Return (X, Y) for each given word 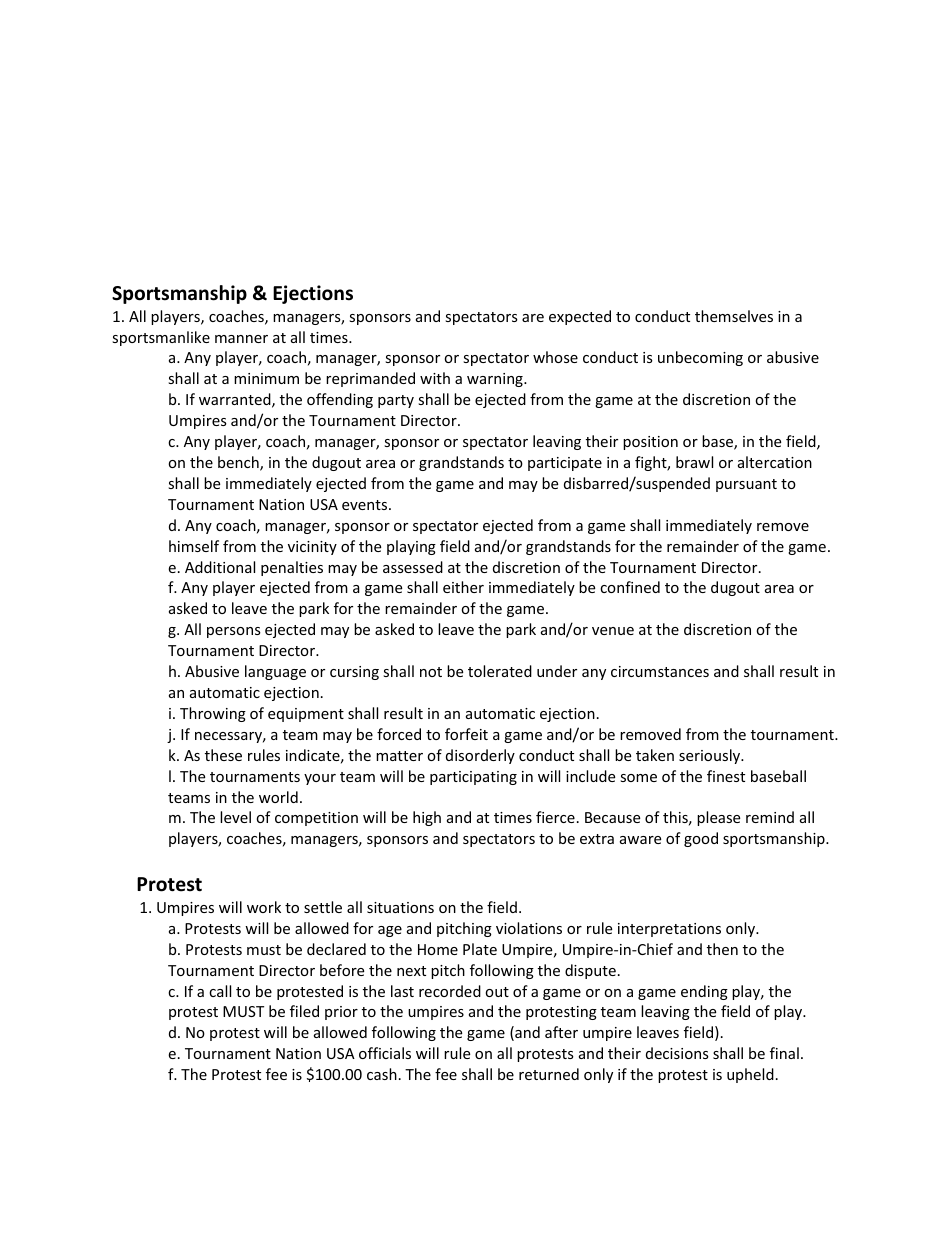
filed (304, 1011)
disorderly (480, 756)
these (223, 755)
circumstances (660, 671)
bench (239, 463)
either (463, 587)
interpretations (669, 930)
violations (529, 928)
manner (241, 339)
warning (496, 380)
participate (565, 464)
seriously (710, 756)
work (264, 907)
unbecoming (700, 358)
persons (234, 632)
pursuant (746, 485)
